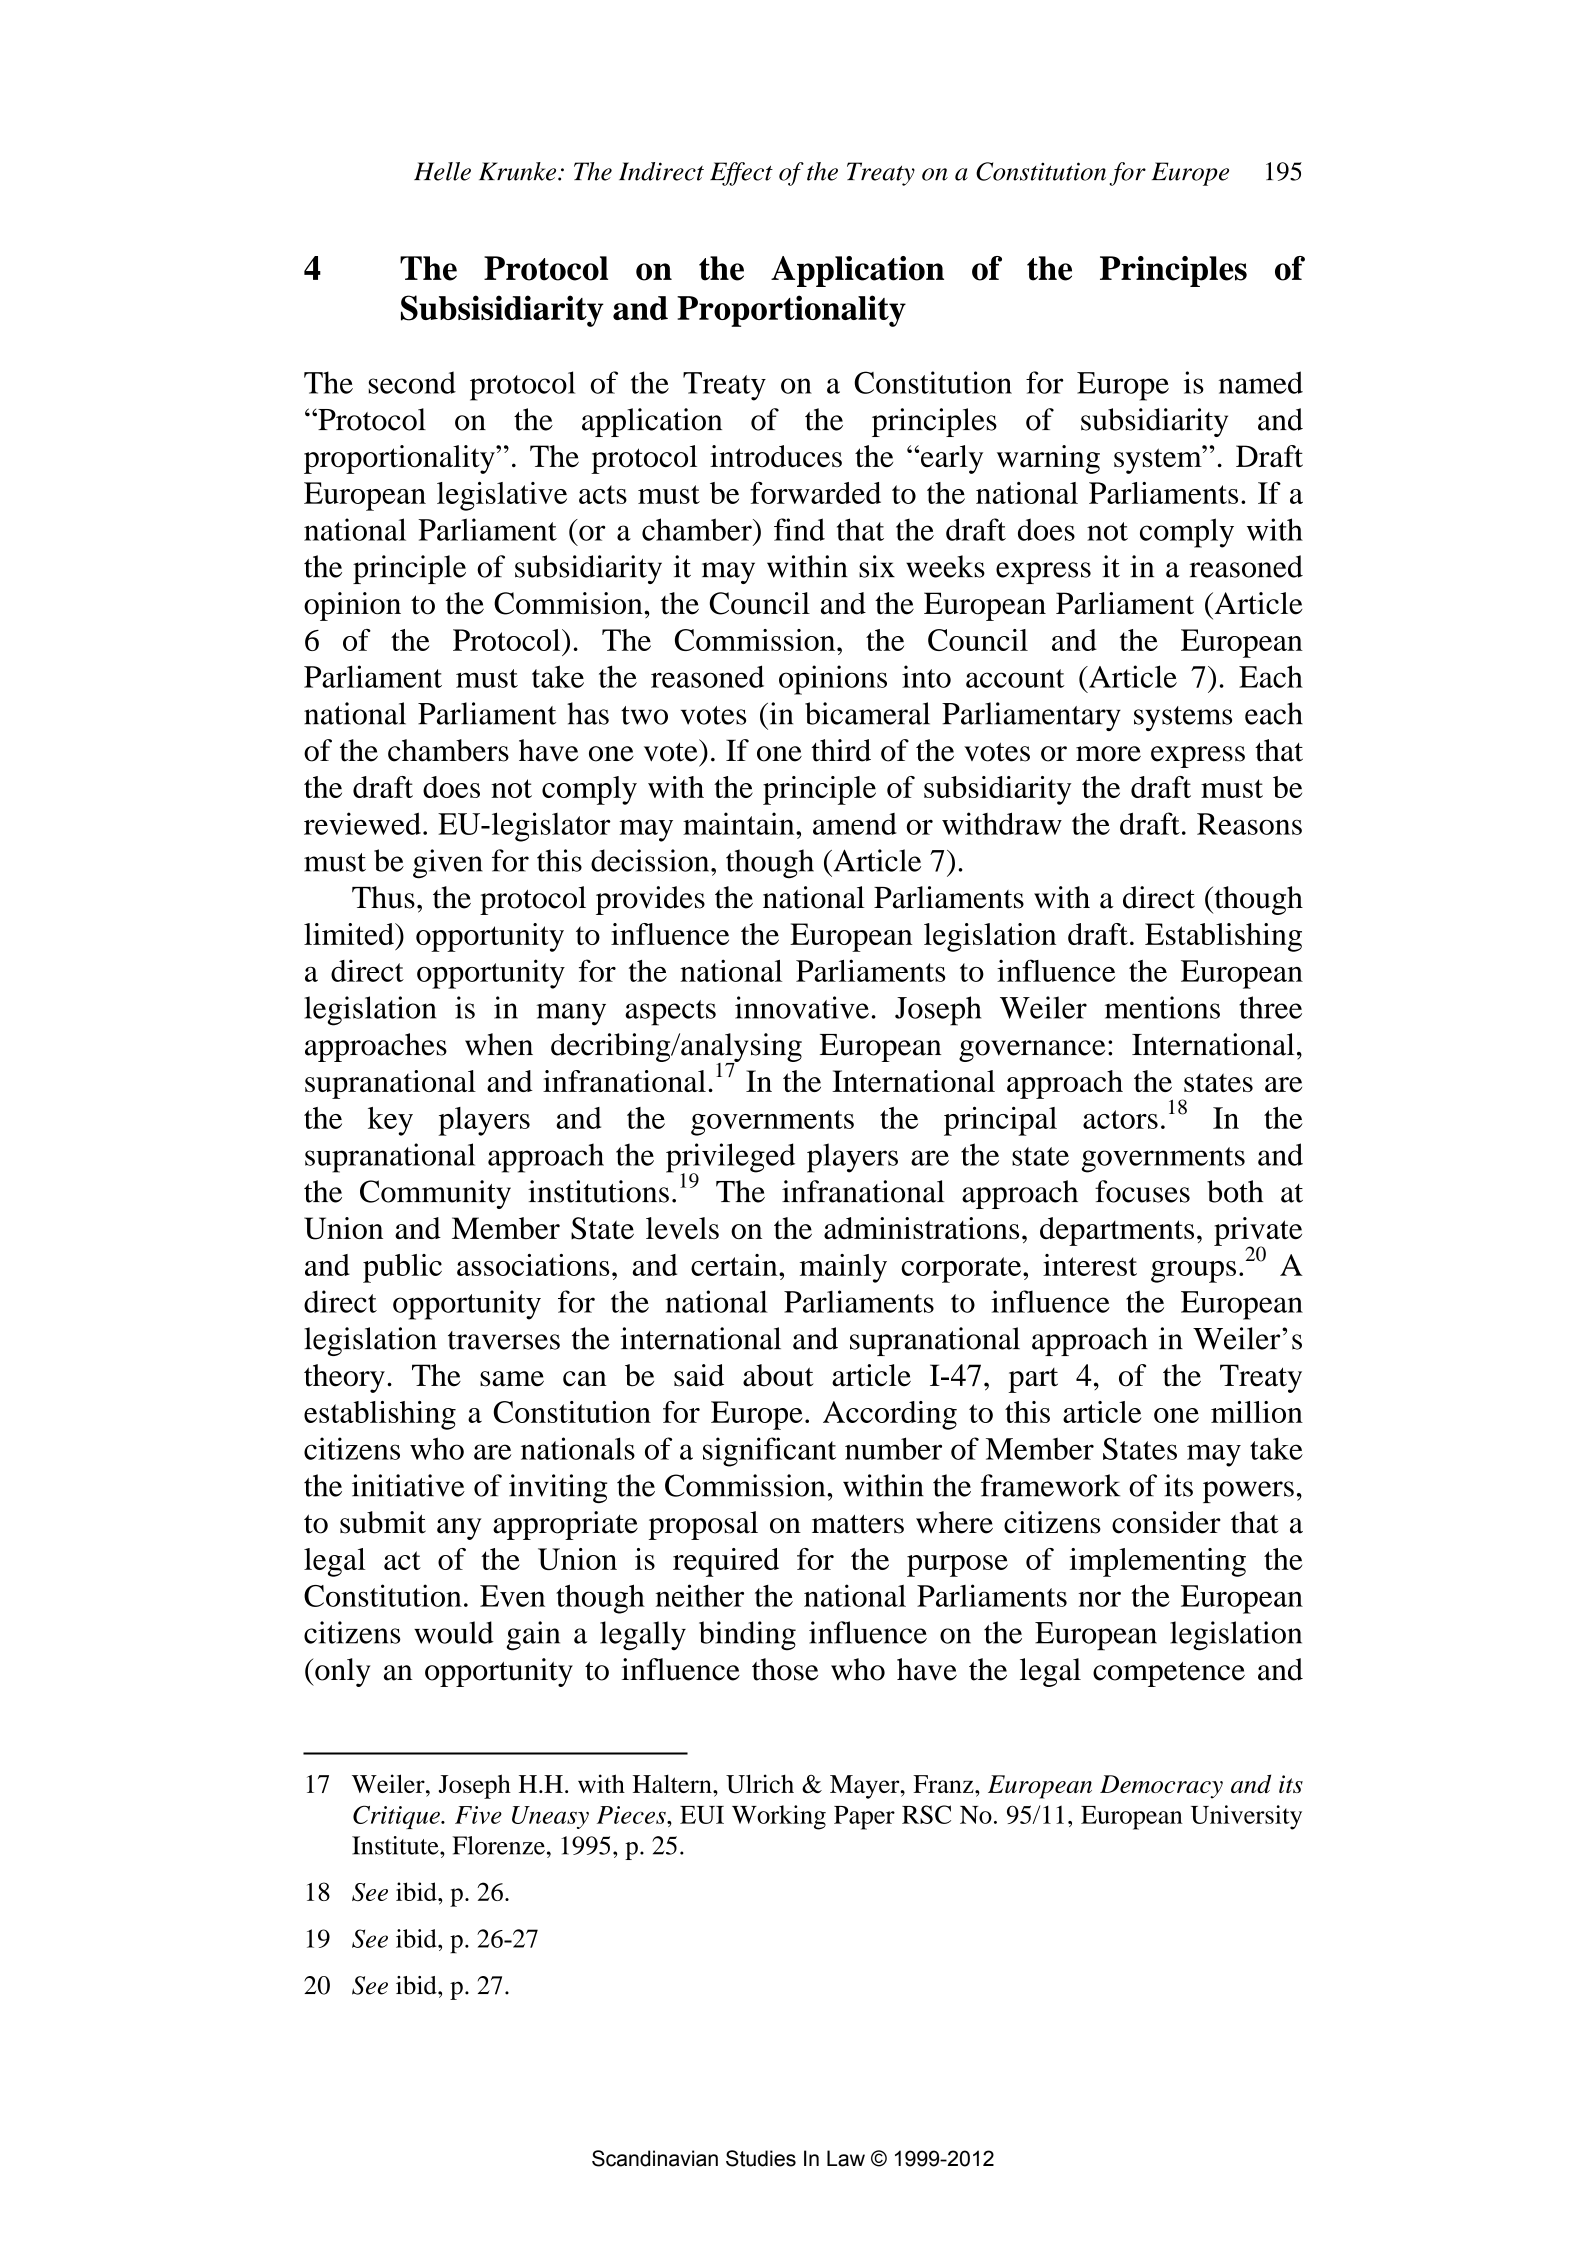  I want to click on Effect, so click(741, 174).
